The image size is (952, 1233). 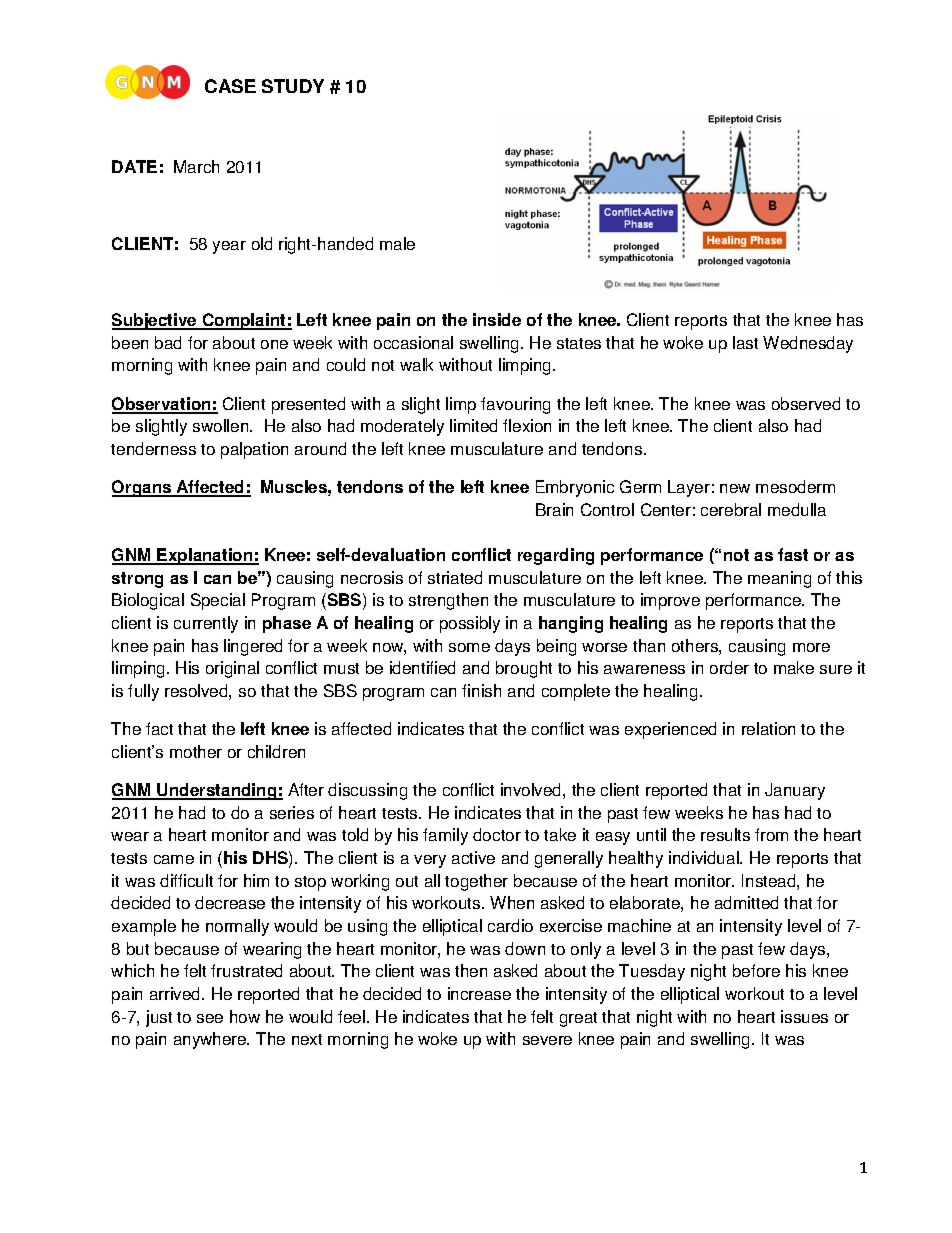 I want to click on see, so click(x=210, y=1018).
